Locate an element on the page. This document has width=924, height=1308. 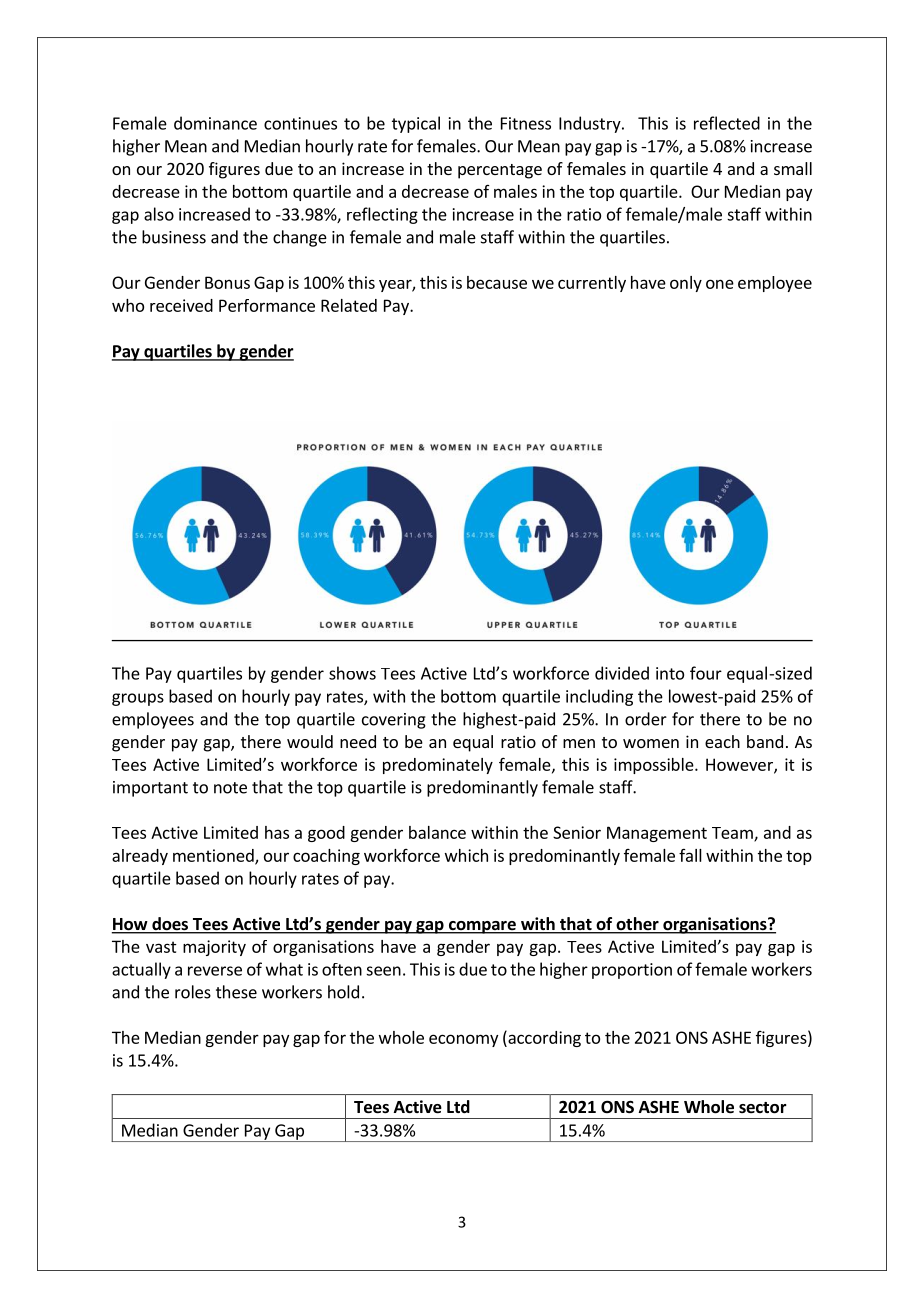
percentage is located at coordinates (500, 171).
